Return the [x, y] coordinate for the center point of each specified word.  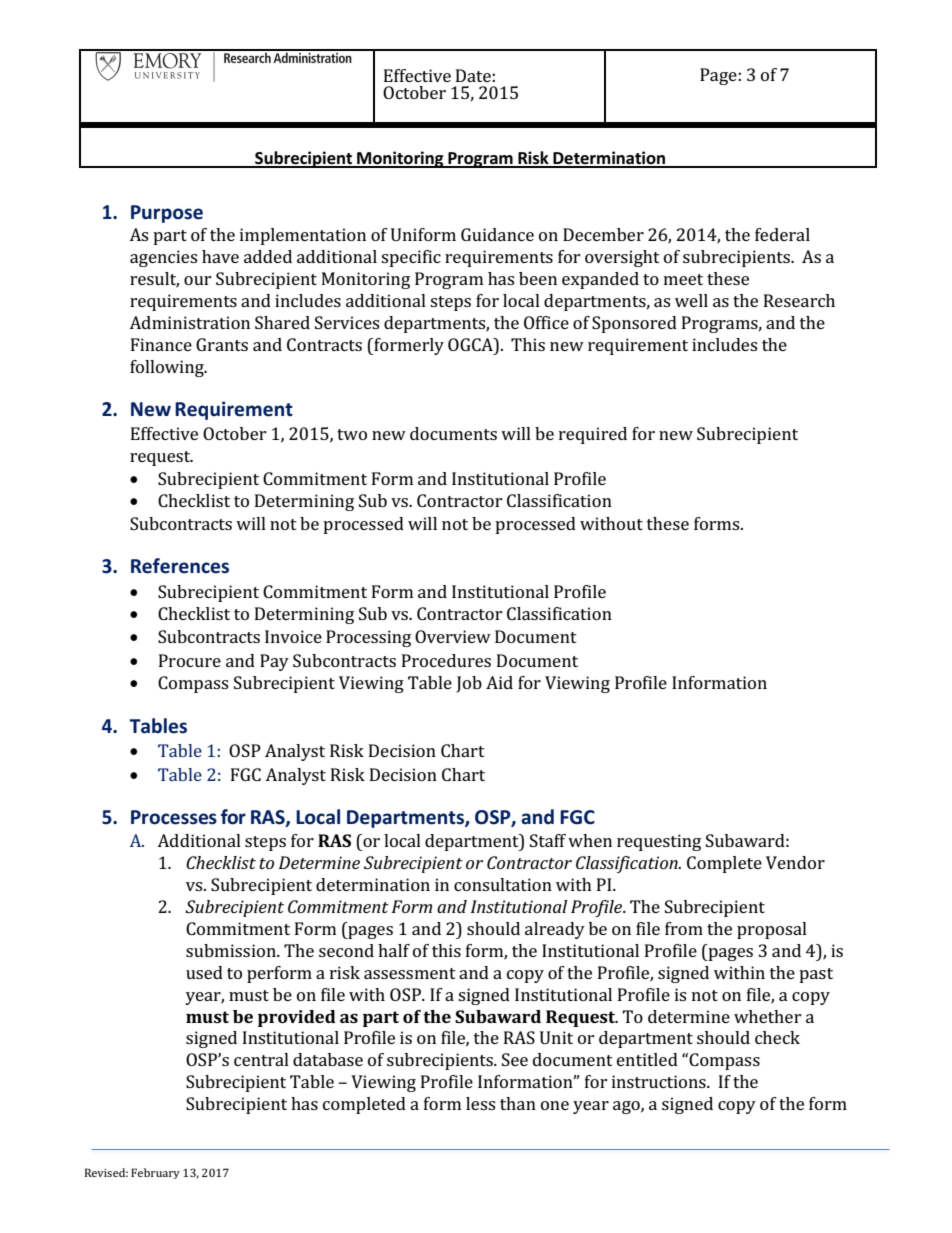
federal [782, 234]
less [480, 1103]
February [155, 1173]
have [220, 256]
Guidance [497, 234]
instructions [660, 1081]
